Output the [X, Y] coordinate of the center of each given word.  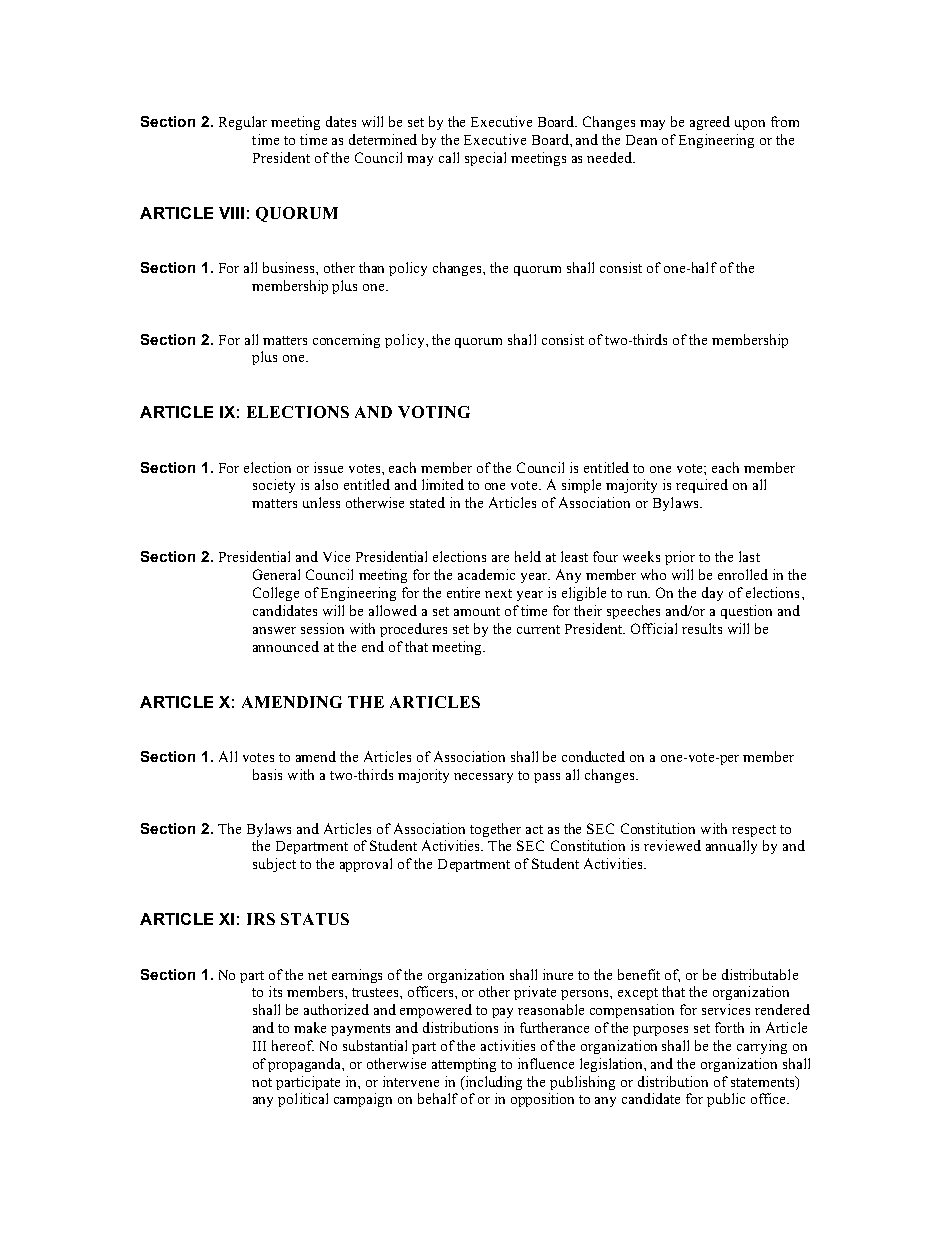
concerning [346, 341]
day [712, 594]
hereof [293, 1045]
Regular [243, 123]
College [276, 594]
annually [731, 847]
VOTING [434, 412]
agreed [710, 123]
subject [274, 865]
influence [546, 1063]
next [498, 593]
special [485, 159]
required [702, 486]
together [495, 830]
